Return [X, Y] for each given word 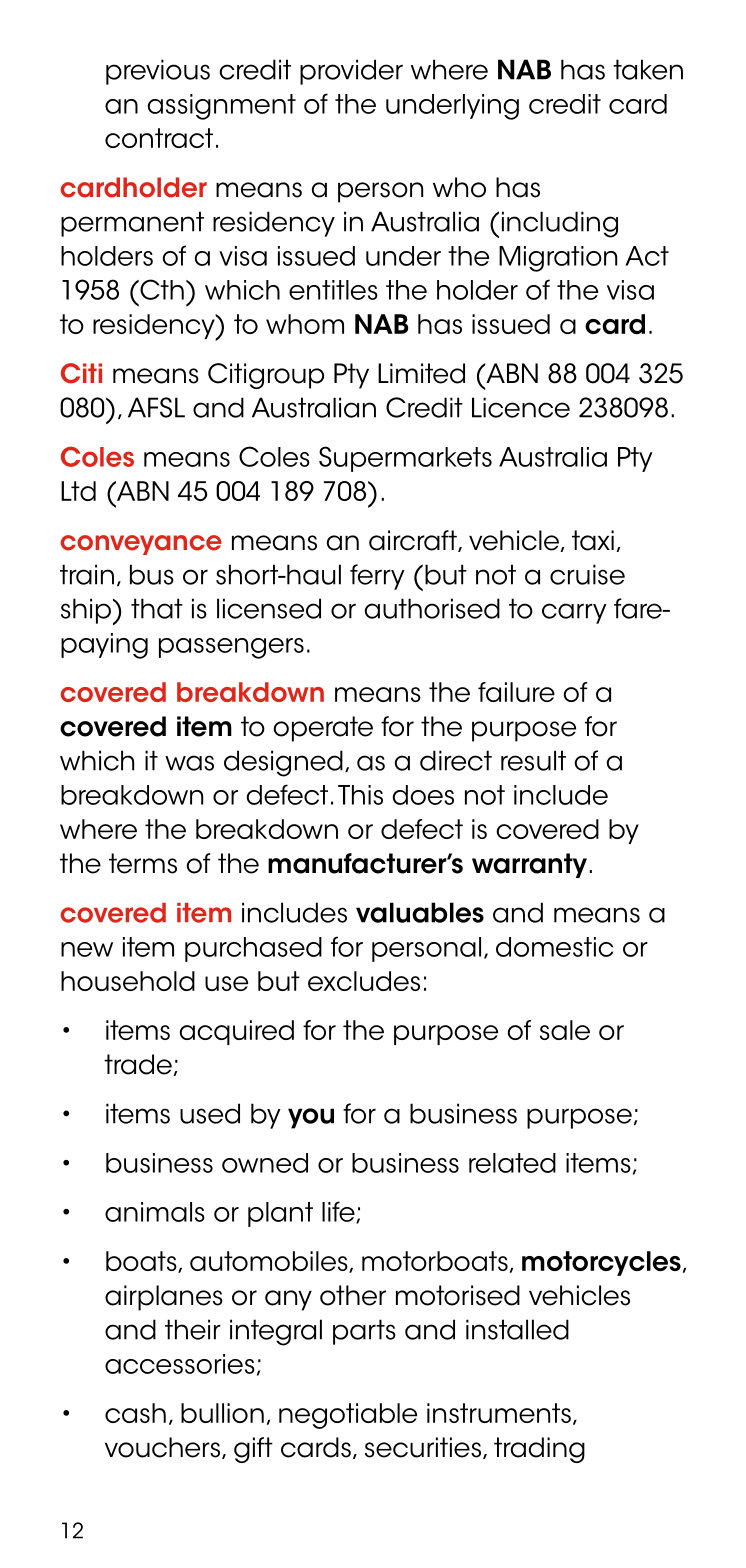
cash [135, 1413]
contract [159, 138]
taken [648, 69]
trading [539, 1450]
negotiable [348, 1416]
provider [351, 72]
